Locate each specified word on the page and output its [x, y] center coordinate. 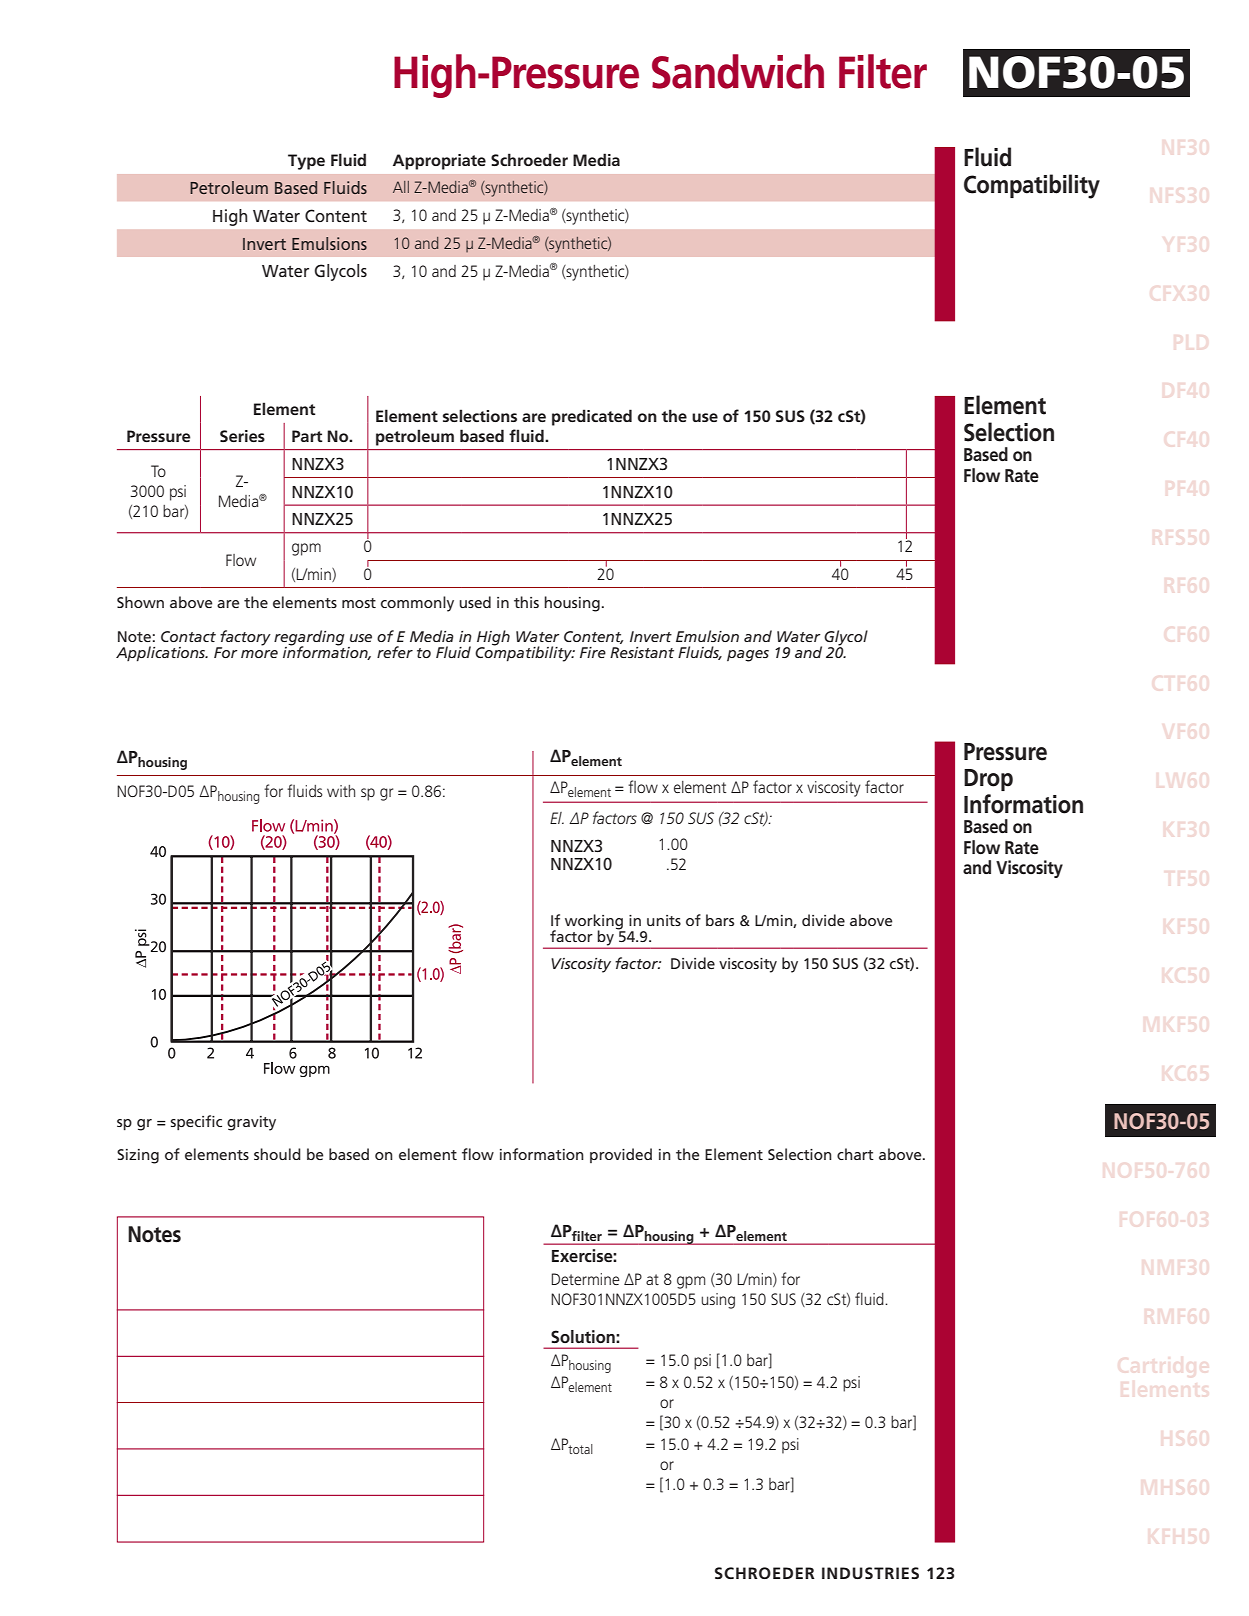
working [595, 923]
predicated [592, 417]
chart [855, 1154]
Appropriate [439, 162]
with [341, 791]
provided [621, 1155]
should [277, 1154]
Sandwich [738, 71]
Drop [988, 780]
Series [242, 436]
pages [748, 656]
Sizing [138, 1156]
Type [306, 162]
